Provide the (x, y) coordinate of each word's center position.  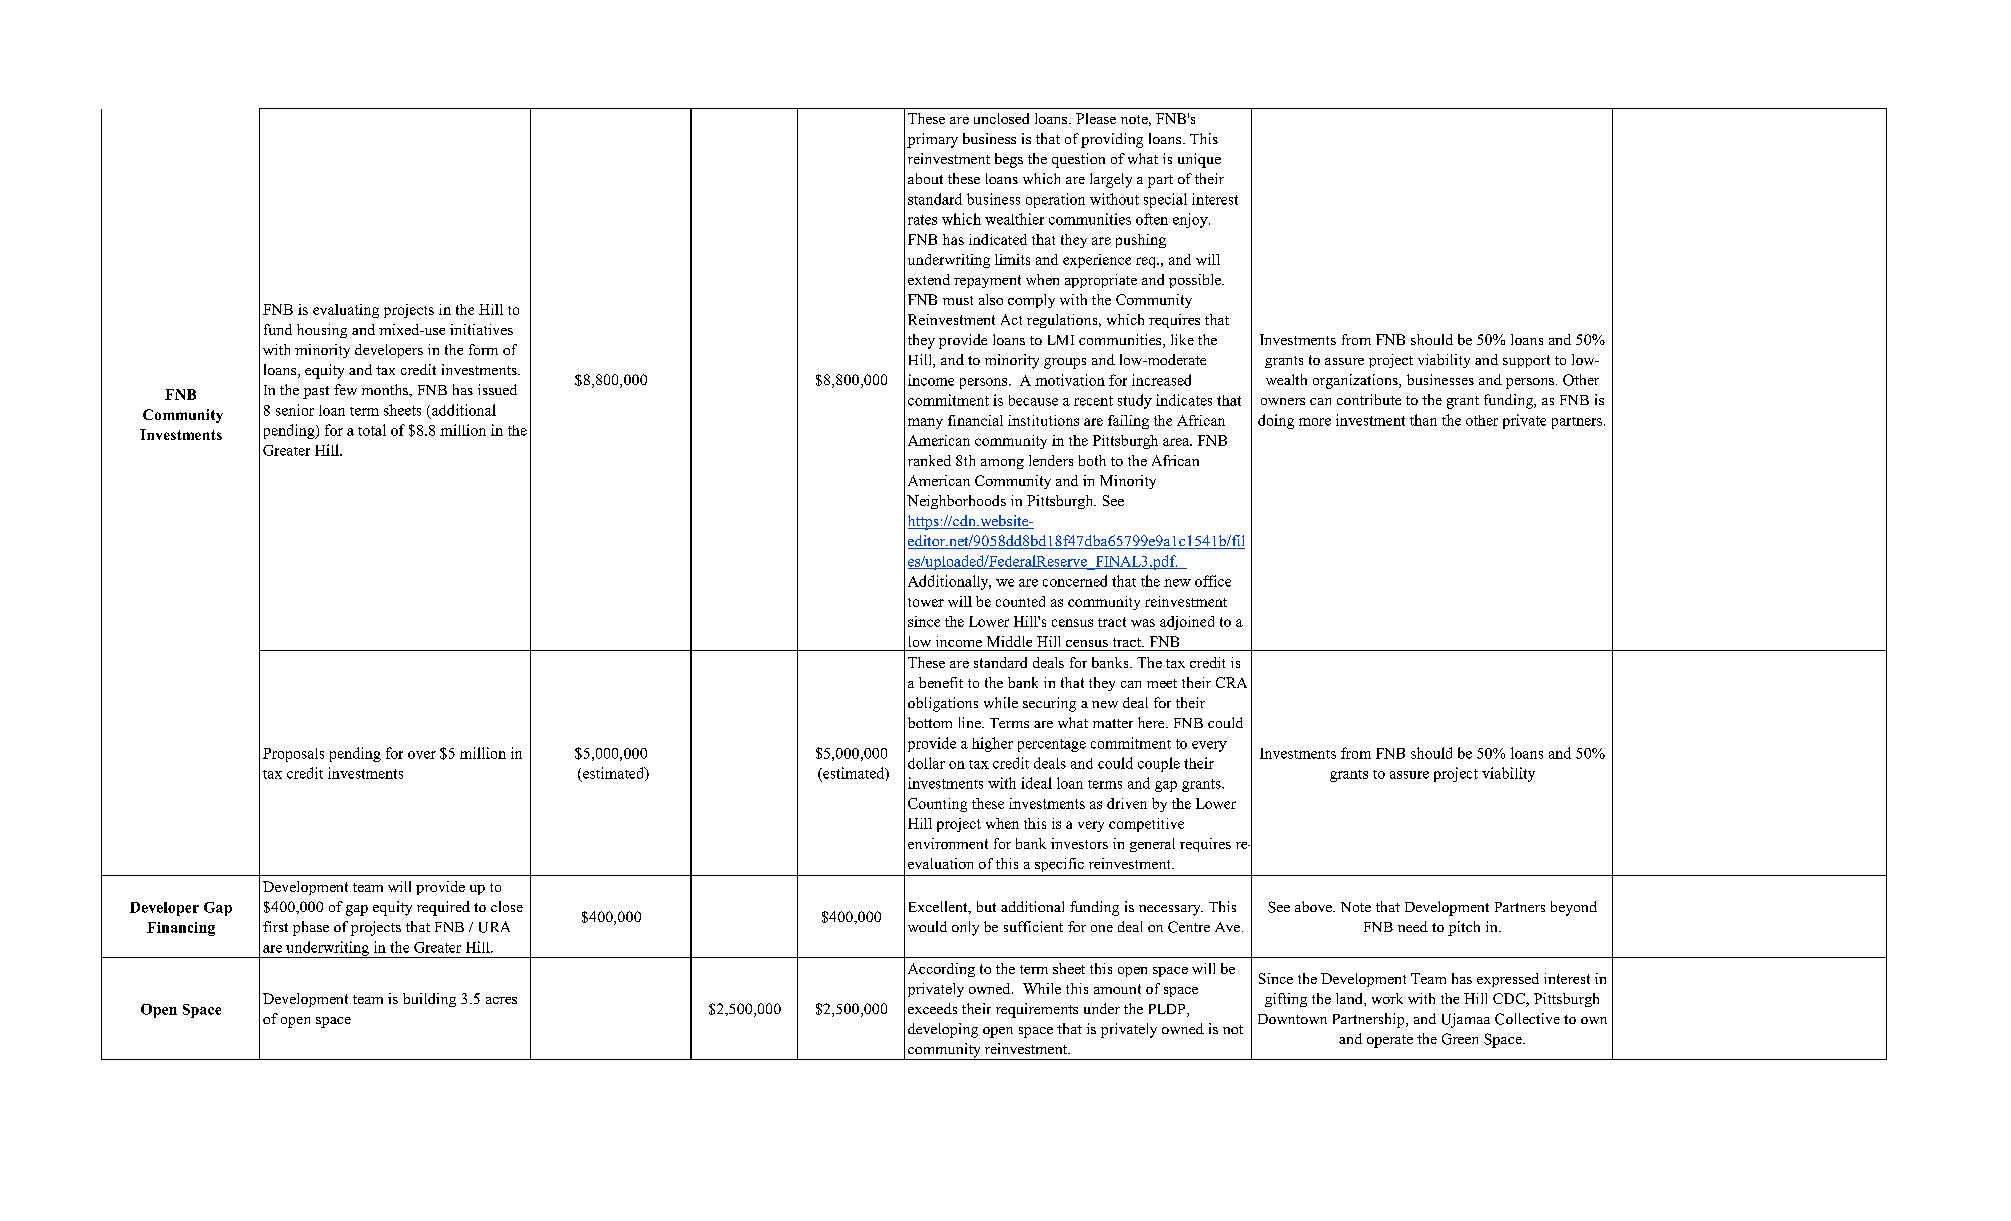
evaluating (346, 311)
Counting (937, 805)
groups (1065, 363)
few (345, 389)
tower (926, 602)
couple (1159, 764)
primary (932, 140)
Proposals (293, 755)
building (429, 1000)
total (372, 430)
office (1213, 581)
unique (1199, 160)
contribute (1369, 399)
